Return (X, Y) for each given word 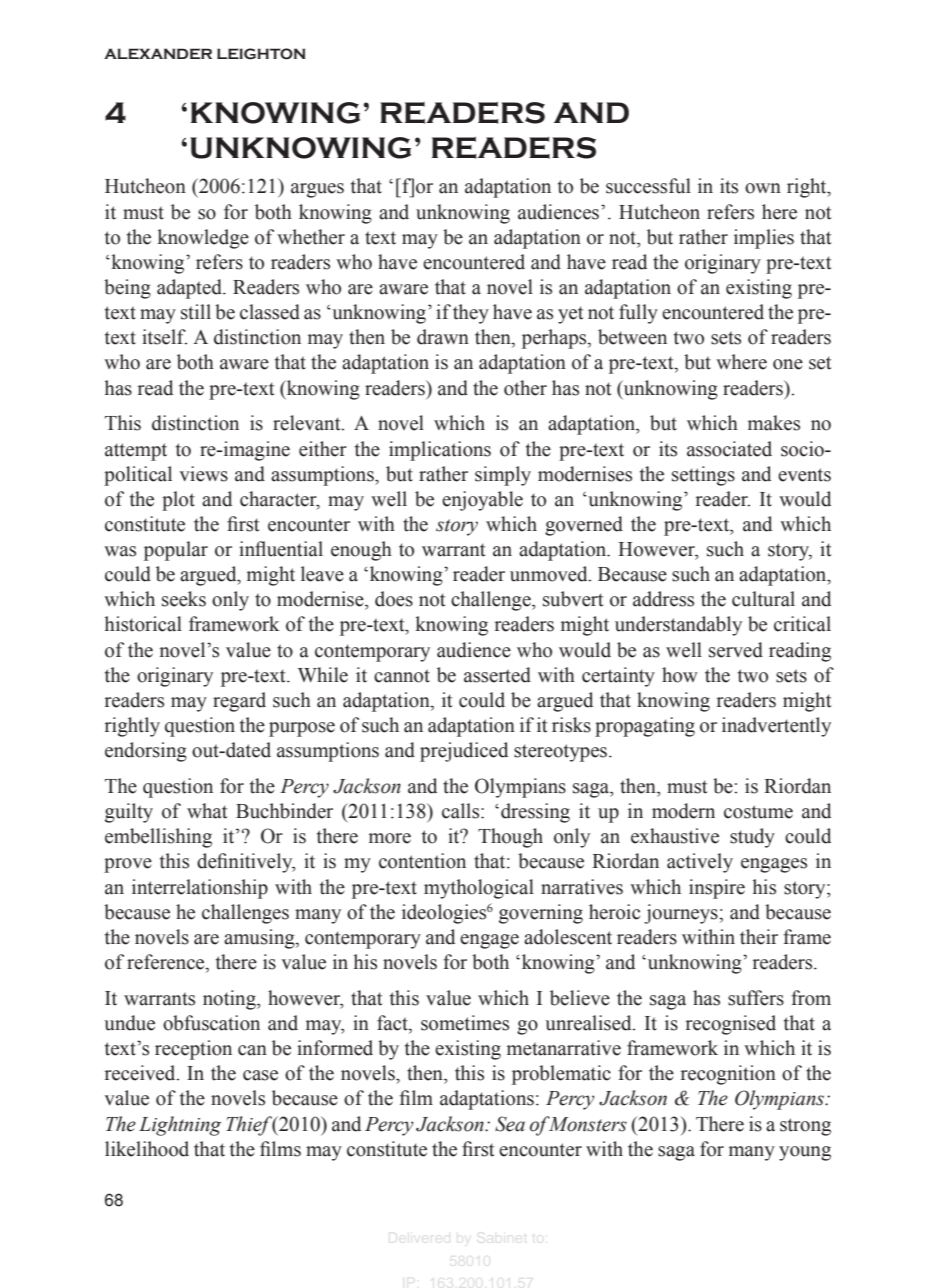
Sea (510, 1124)
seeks (184, 599)
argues (317, 190)
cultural (763, 599)
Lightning (180, 1126)
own (763, 188)
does (394, 599)
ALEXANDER (158, 53)
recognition (728, 1075)
